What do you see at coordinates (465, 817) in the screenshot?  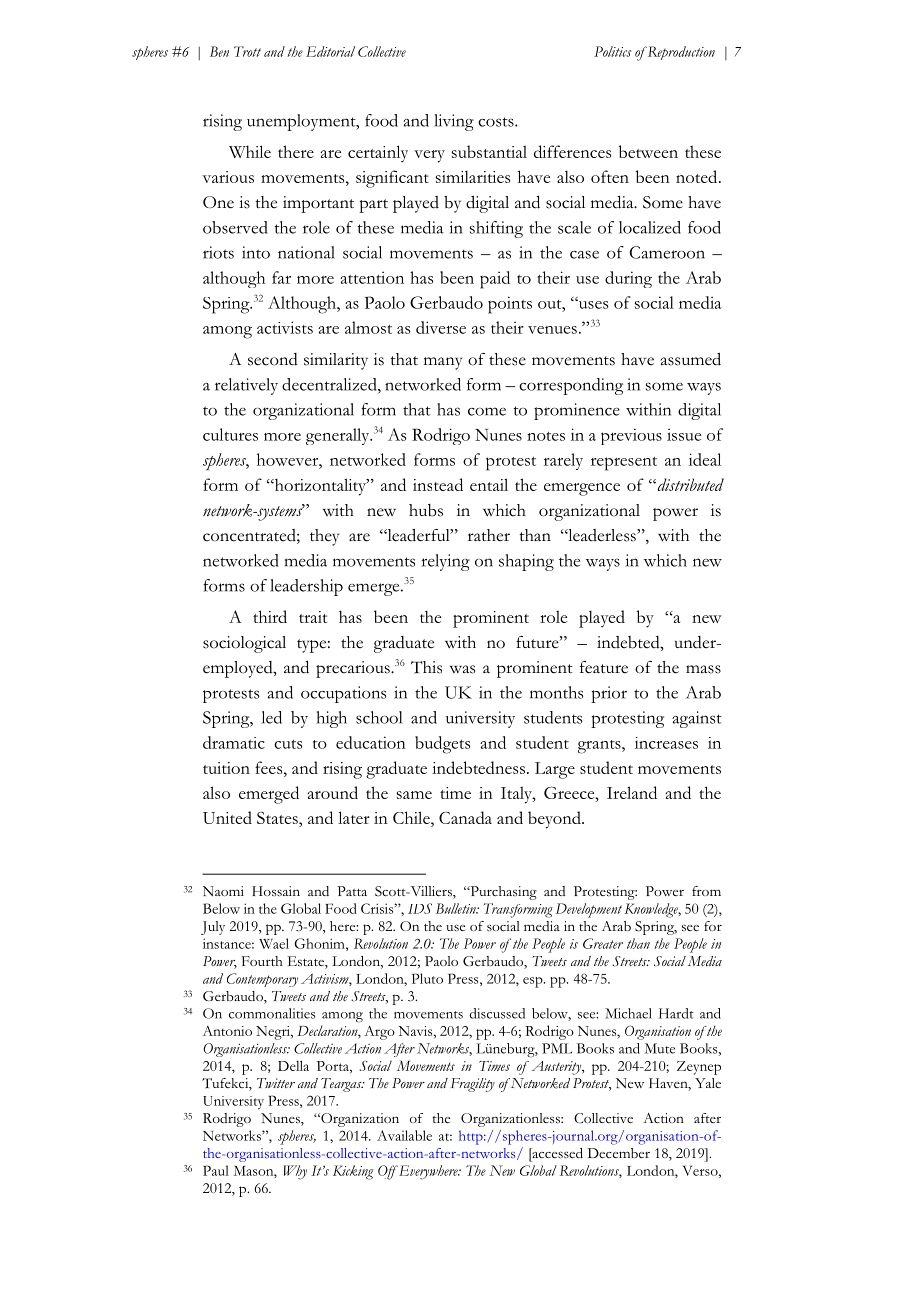 I see `Canada` at bounding box center [465, 817].
